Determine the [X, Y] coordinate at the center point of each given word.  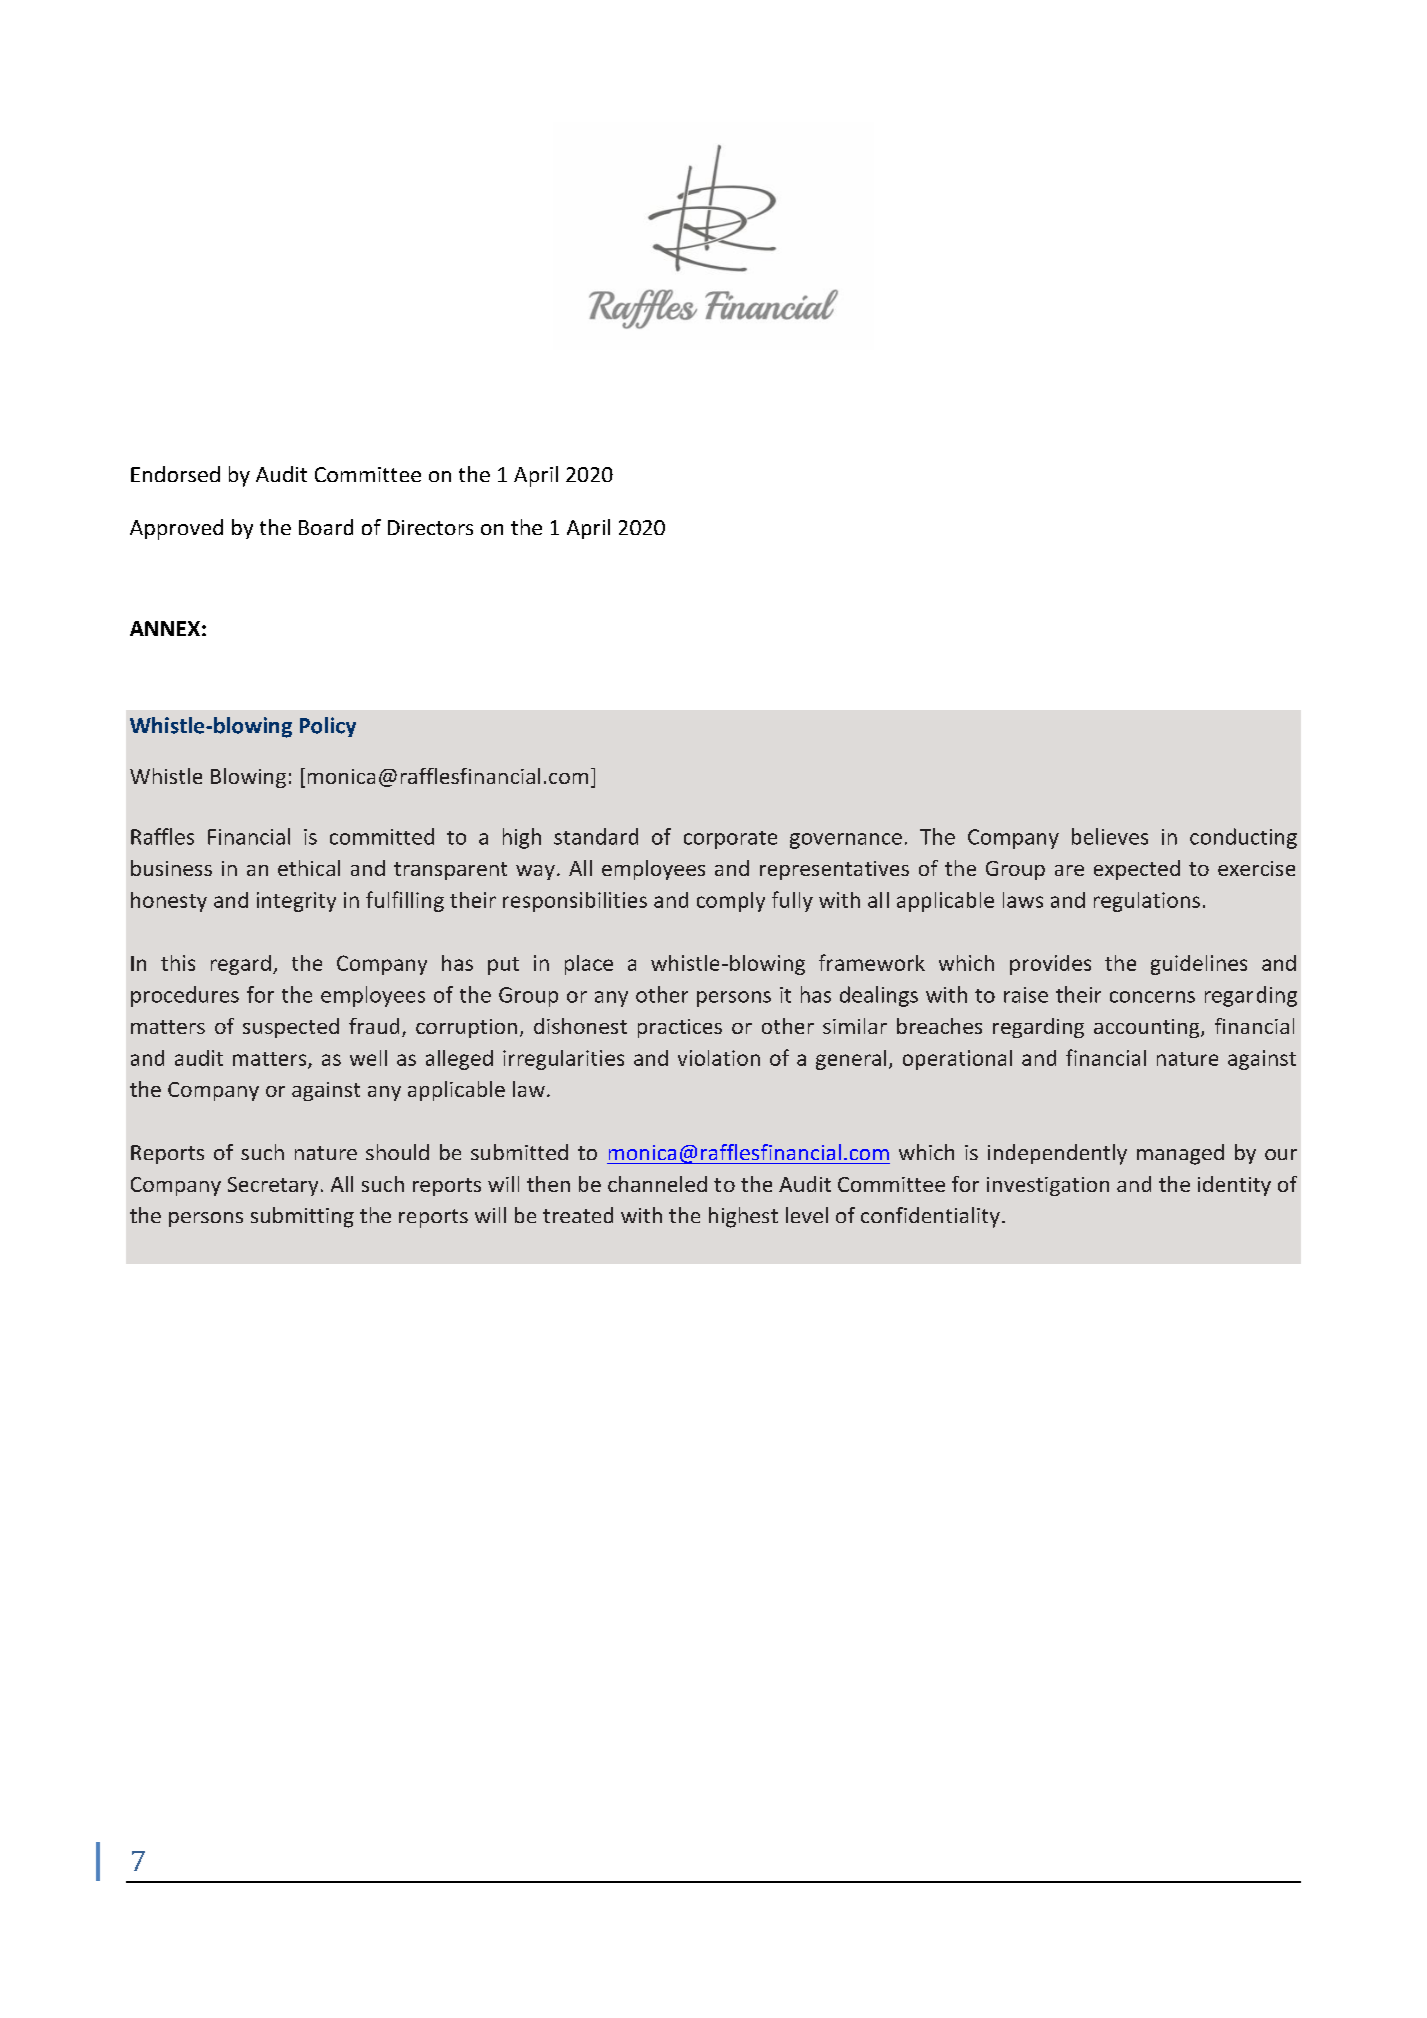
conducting [1243, 838]
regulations [1147, 902]
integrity [296, 902]
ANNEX [165, 628]
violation [719, 1058]
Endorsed [175, 474]
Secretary [273, 1186]
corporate [730, 840]
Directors [430, 527]
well [368, 1058]
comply [731, 902]
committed [382, 836]
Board [326, 527]
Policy [328, 727]
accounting [1148, 1028]
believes [1110, 836]
